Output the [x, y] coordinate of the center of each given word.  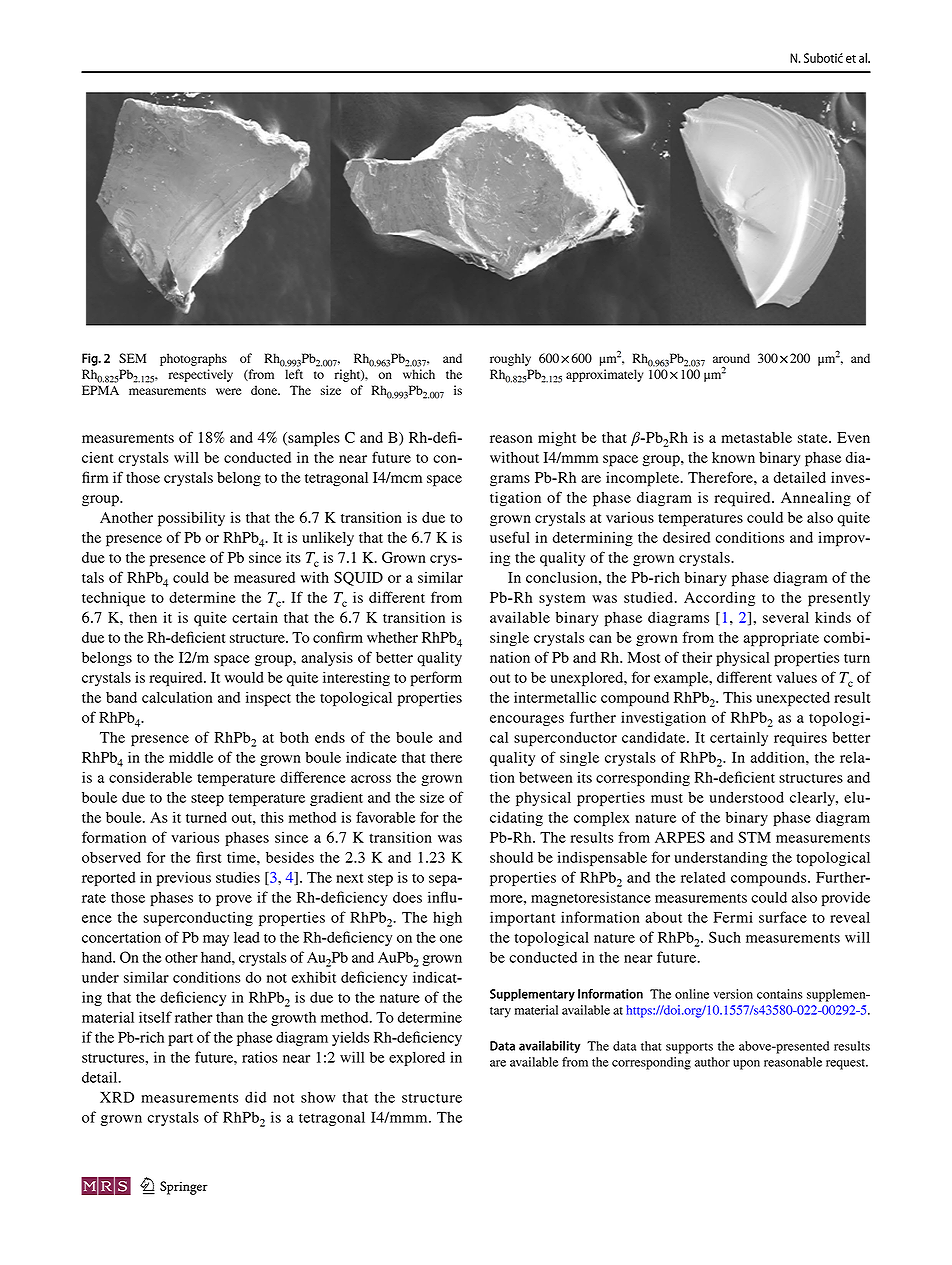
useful [510, 537]
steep [207, 799]
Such [725, 937]
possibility [191, 519]
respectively [201, 375]
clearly [813, 799]
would [244, 677]
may [216, 940]
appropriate [781, 639]
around [731, 358]
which [419, 374]
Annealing [816, 499]
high [447, 918]
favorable [386, 817]
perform [436, 679]
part [180, 1040]
